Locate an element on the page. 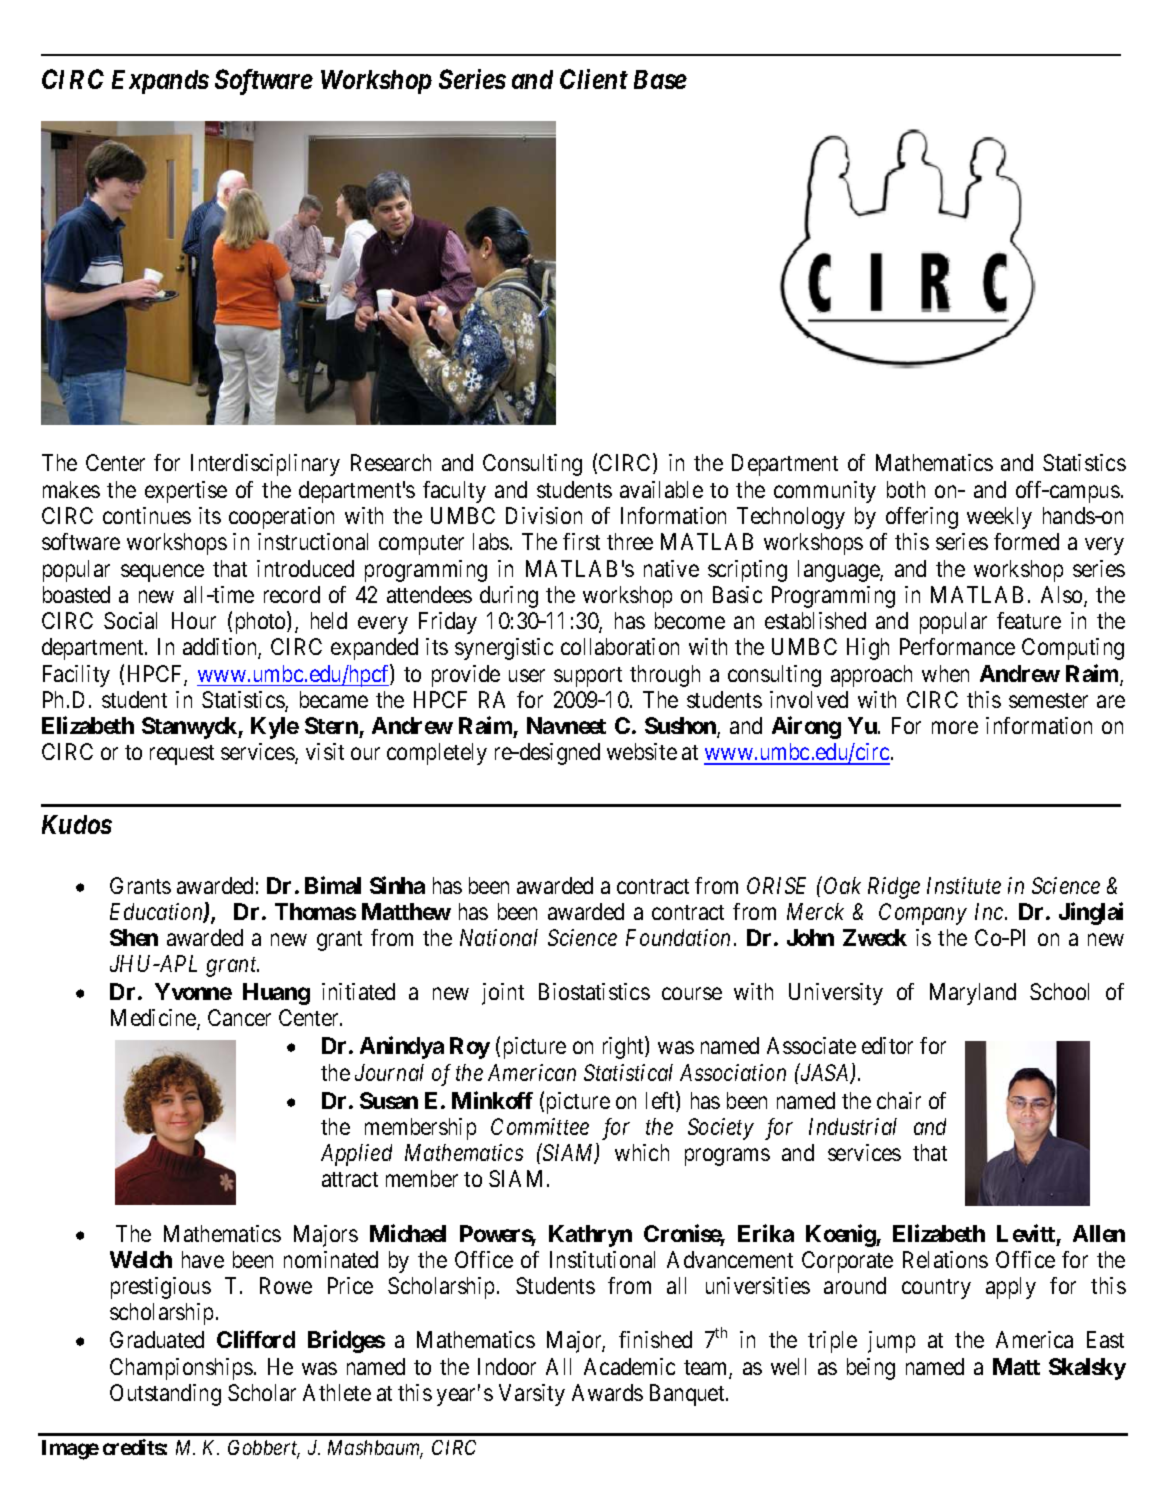 The width and height of the page is (1166, 1508). Base is located at coordinates (660, 79).
